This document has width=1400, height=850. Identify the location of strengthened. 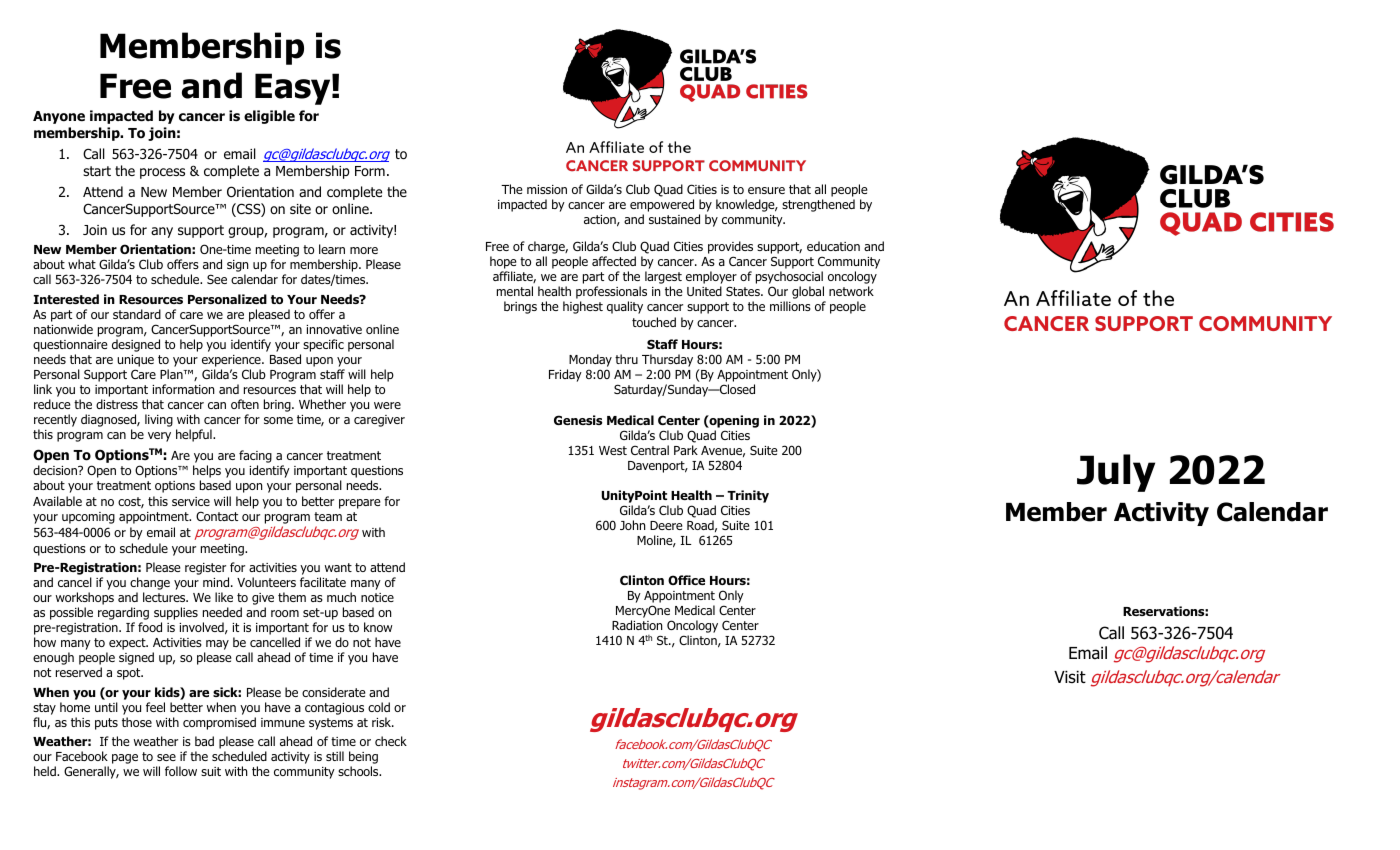
(818, 205).
